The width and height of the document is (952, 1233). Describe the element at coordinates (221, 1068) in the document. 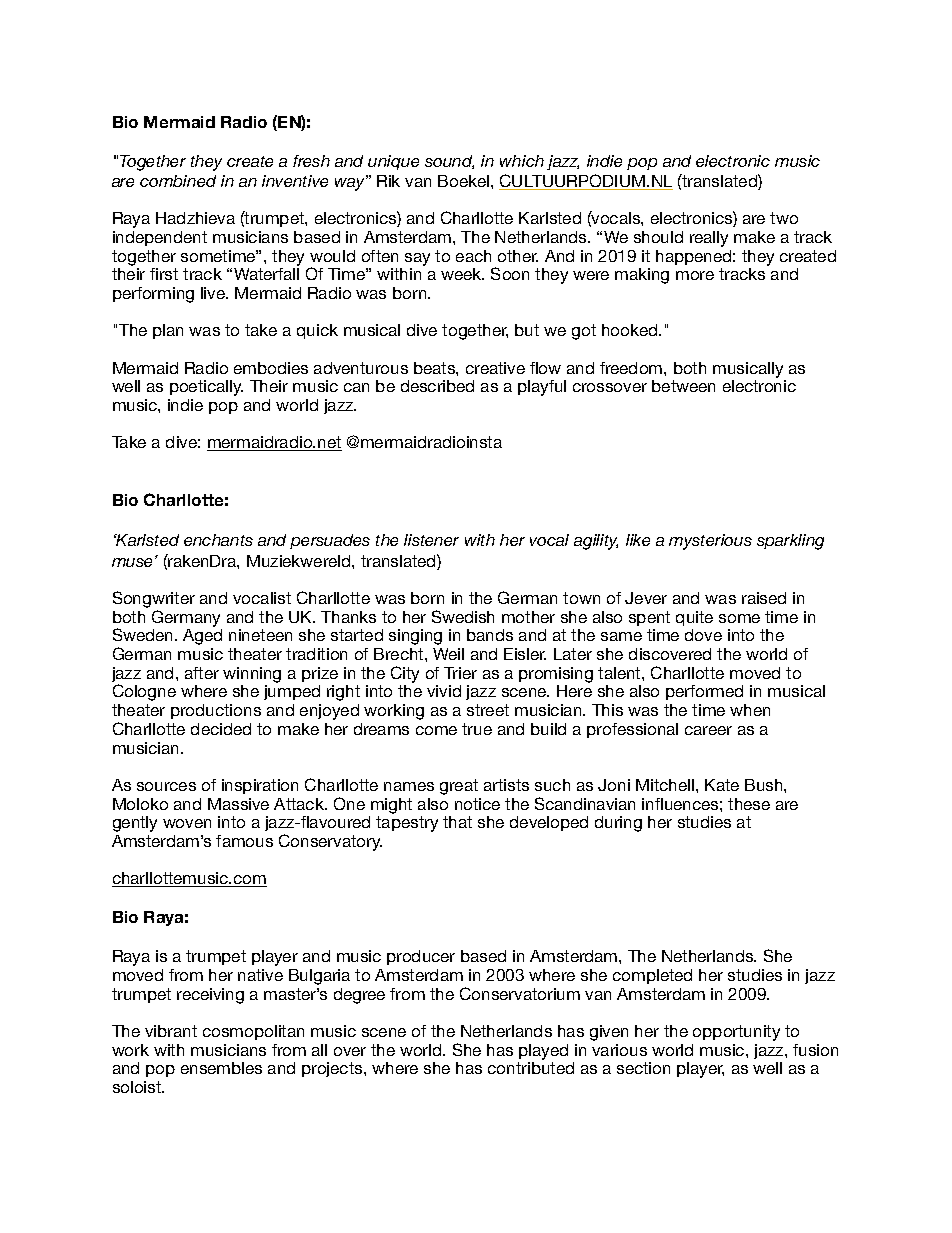

I see `ensembles` at that location.
